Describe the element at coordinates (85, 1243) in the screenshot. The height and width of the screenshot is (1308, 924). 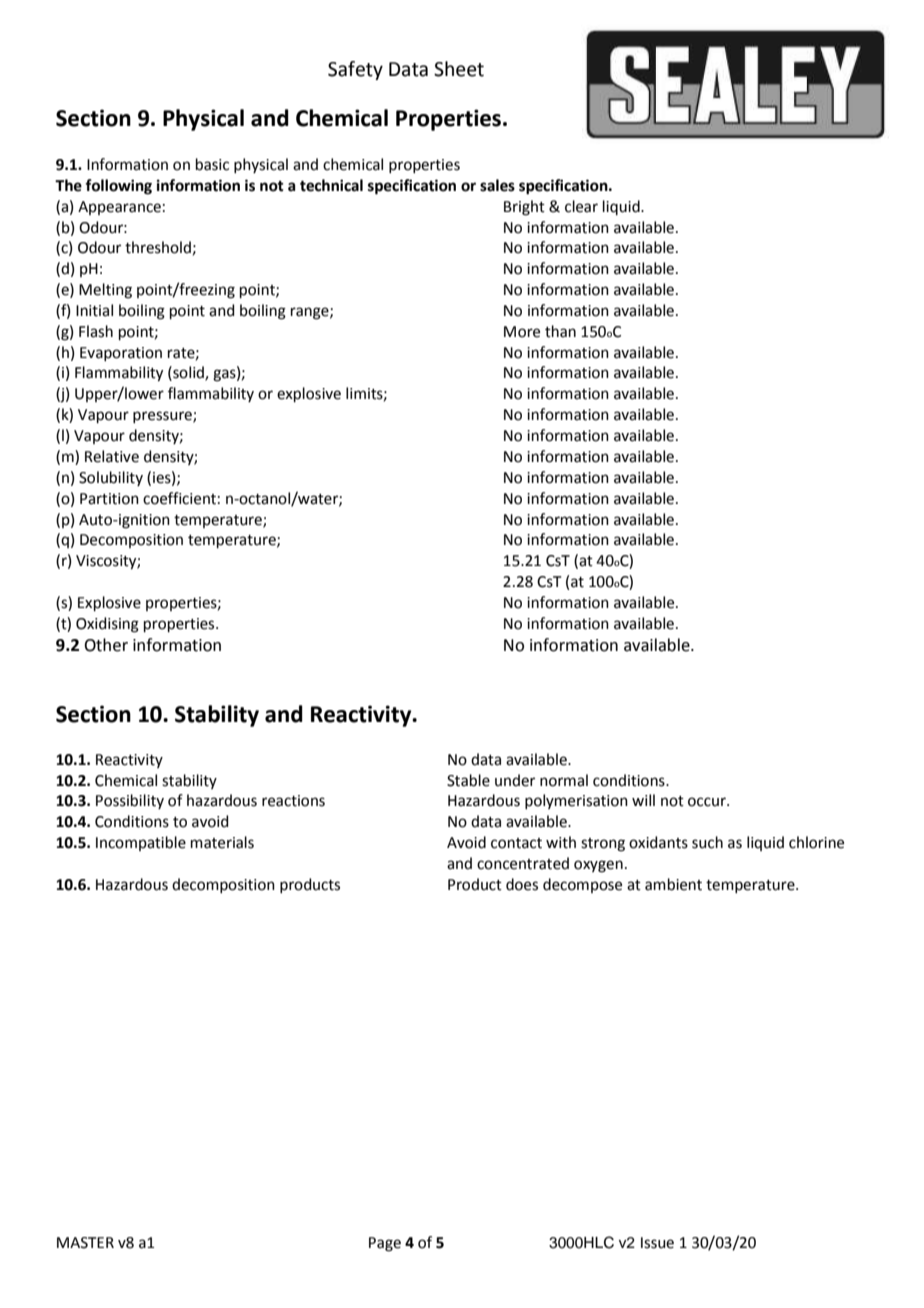
I see `MASTER` at that location.
